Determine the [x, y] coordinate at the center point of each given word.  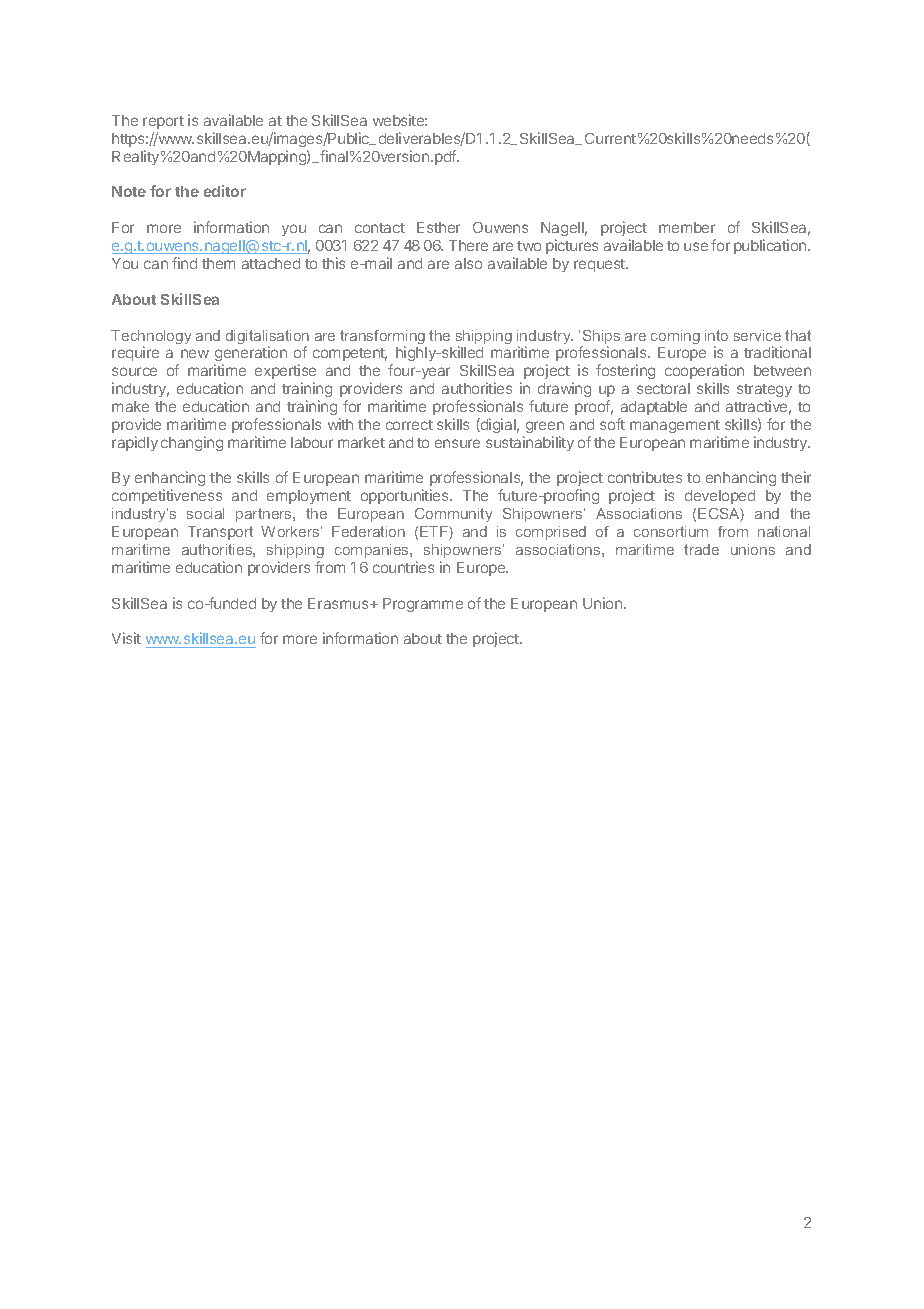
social [205, 513]
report [163, 122]
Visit [126, 638]
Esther [438, 227]
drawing [564, 389]
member [687, 227]
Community [453, 515]
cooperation [704, 371]
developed [720, 497]
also [468, 263]
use [696, 246]
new [195, 353]
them [218, 263]
